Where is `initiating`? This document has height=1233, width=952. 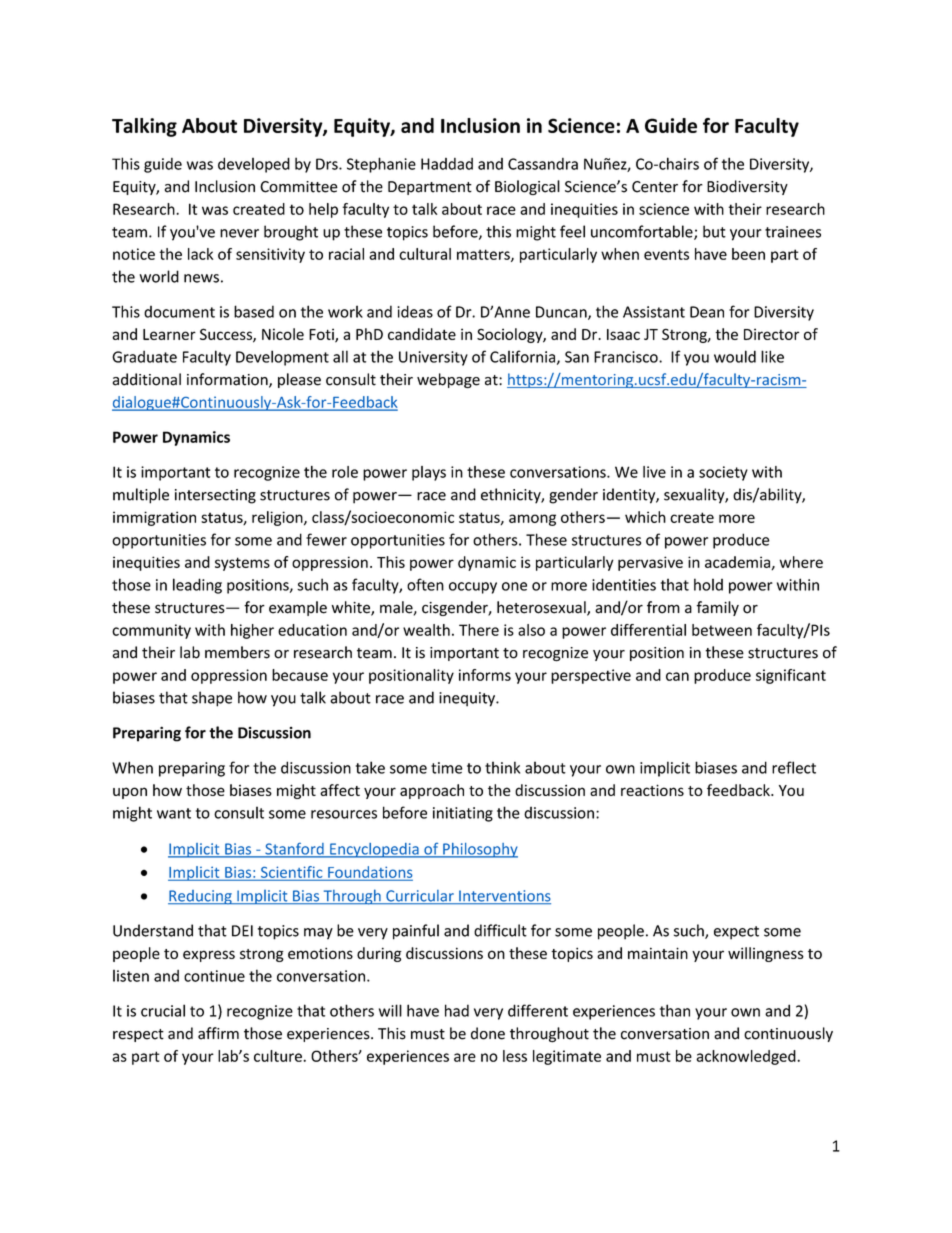
initiating is located at coordinates (463, 814).
